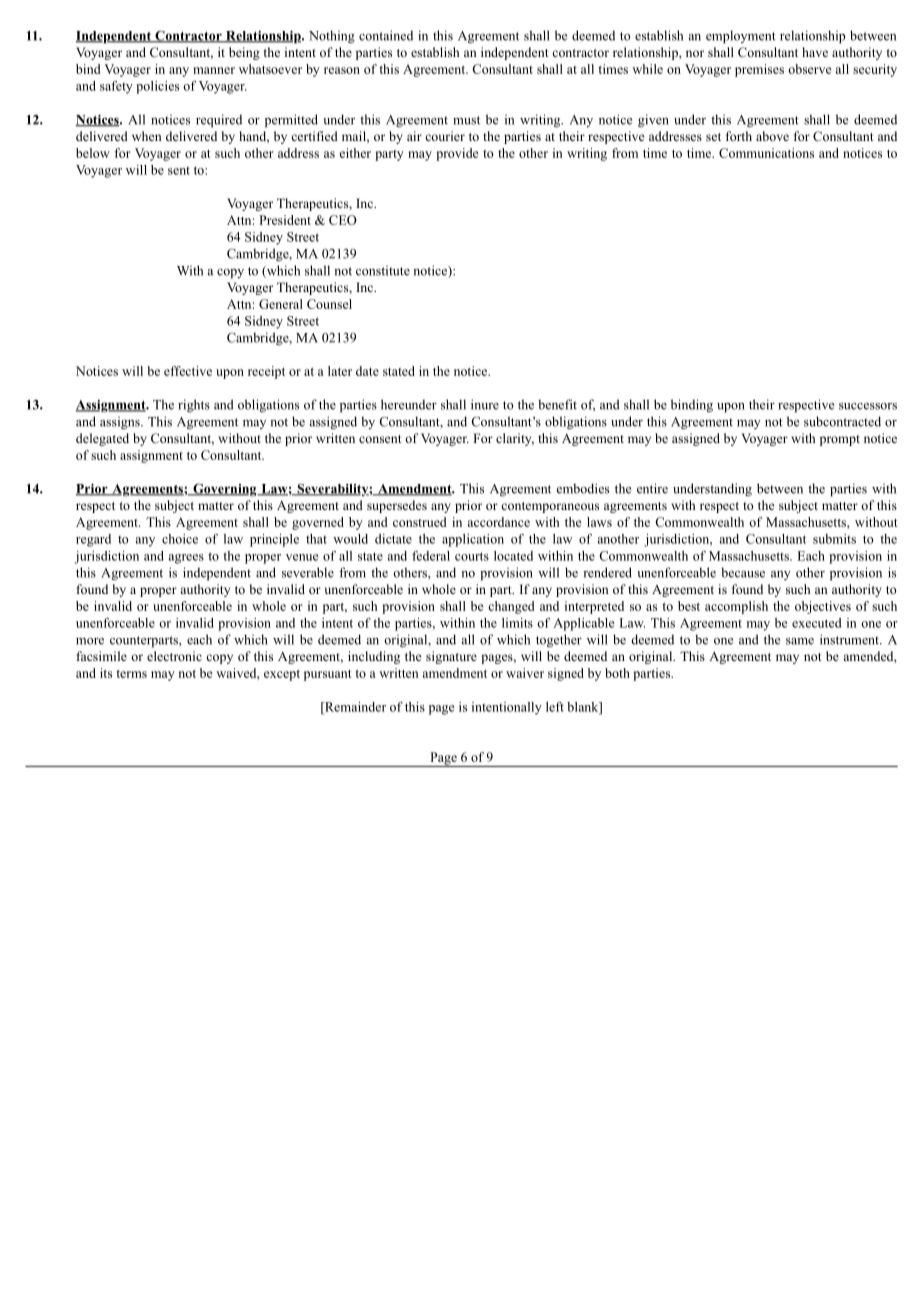 This page has width=924, height=1308. Describe the element at coordinates (386, 35) in the page. I see `contained` at that location.
